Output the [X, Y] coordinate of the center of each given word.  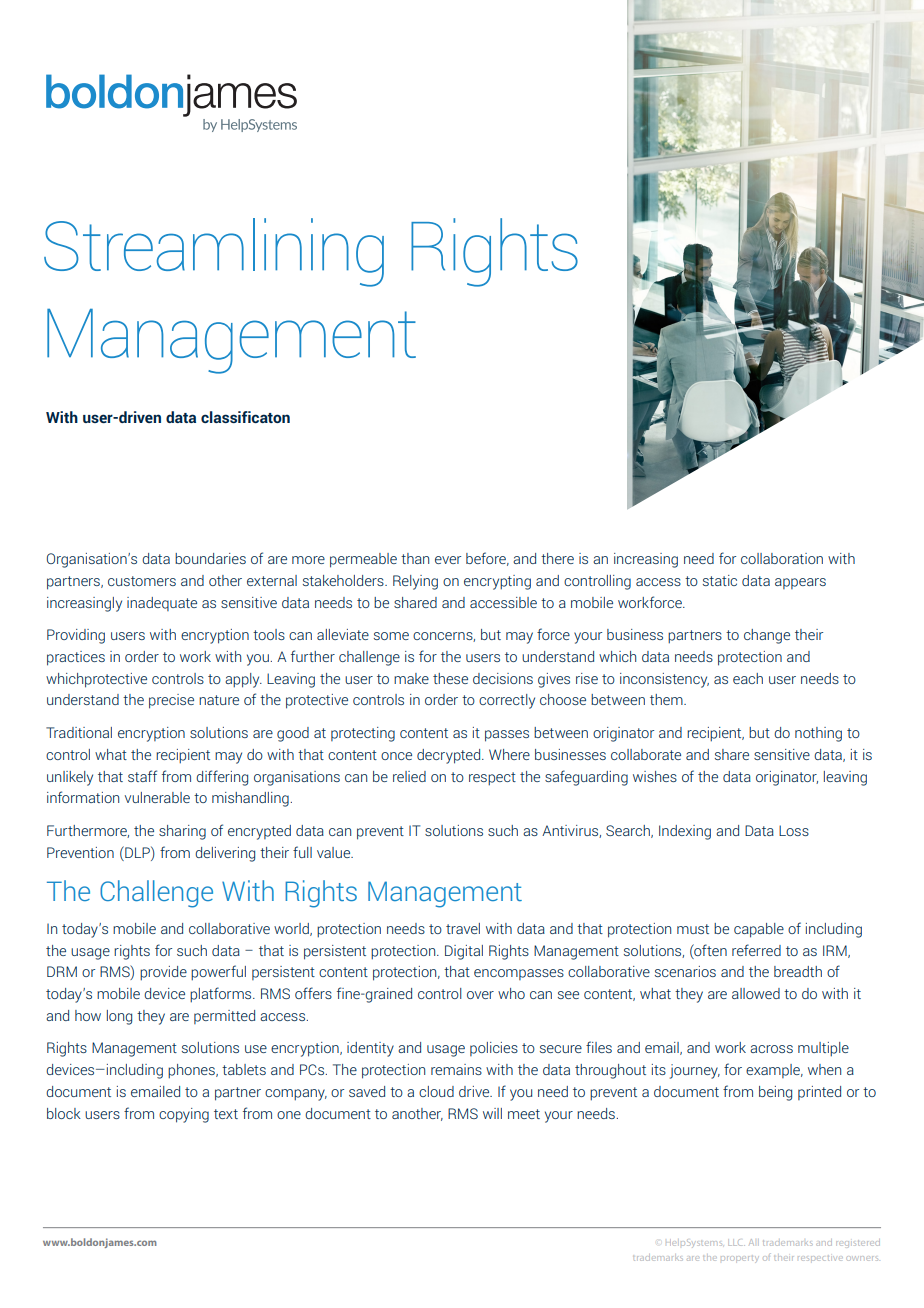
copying [184, 1115]
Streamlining [214, 252]
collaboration [782, 558]
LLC [736, 1242]
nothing [818, 734]
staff [142, 776]
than [415, 558]
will [492, 1113]
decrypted [450, 756]
